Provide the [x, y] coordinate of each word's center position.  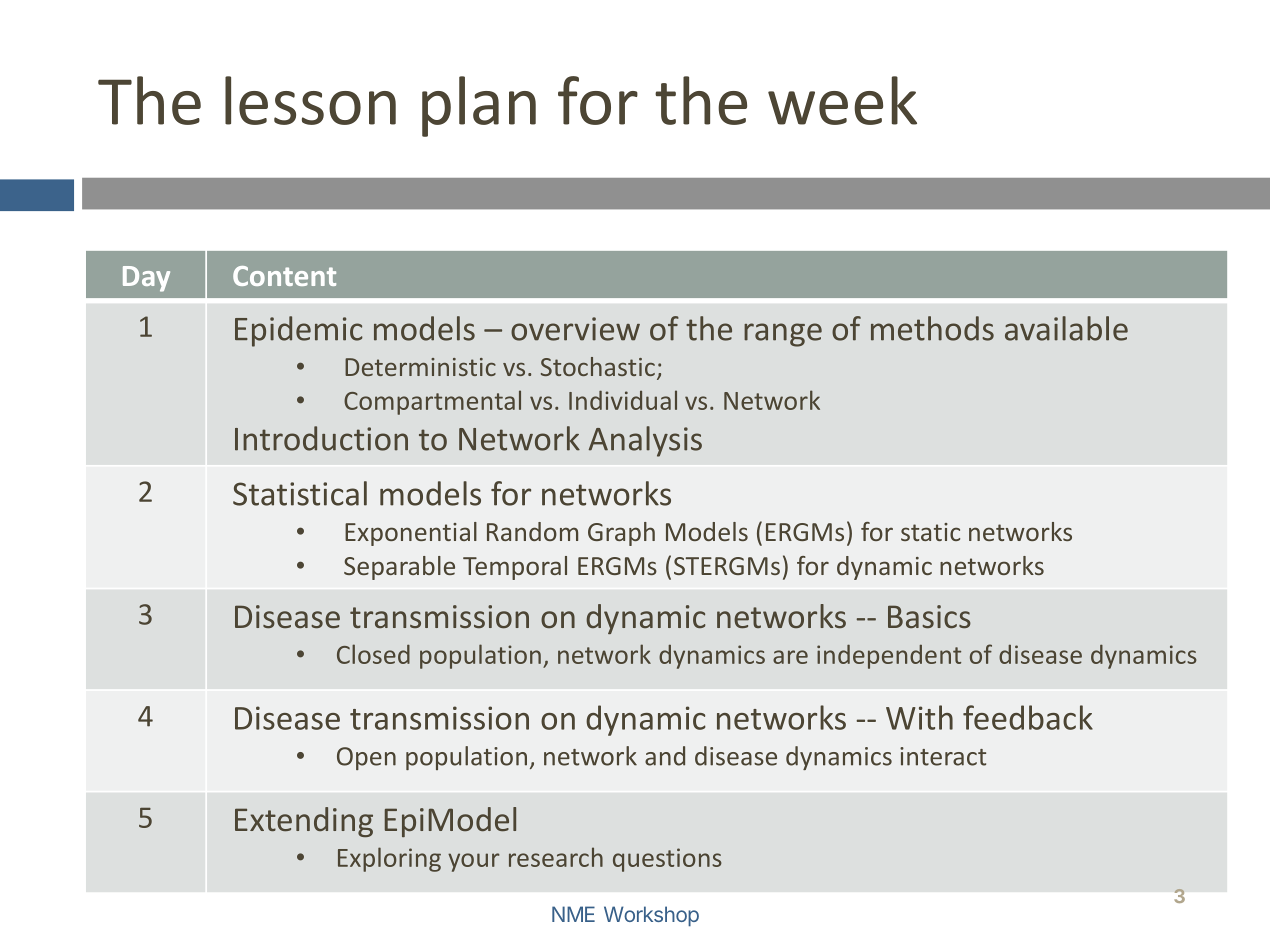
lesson [310, 100]
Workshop [651, 916]
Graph [621, 534]
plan [479, 106]
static [930, 532]
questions [667, 860]
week [842, 100]
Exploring [389, 859]
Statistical [300, 493]
